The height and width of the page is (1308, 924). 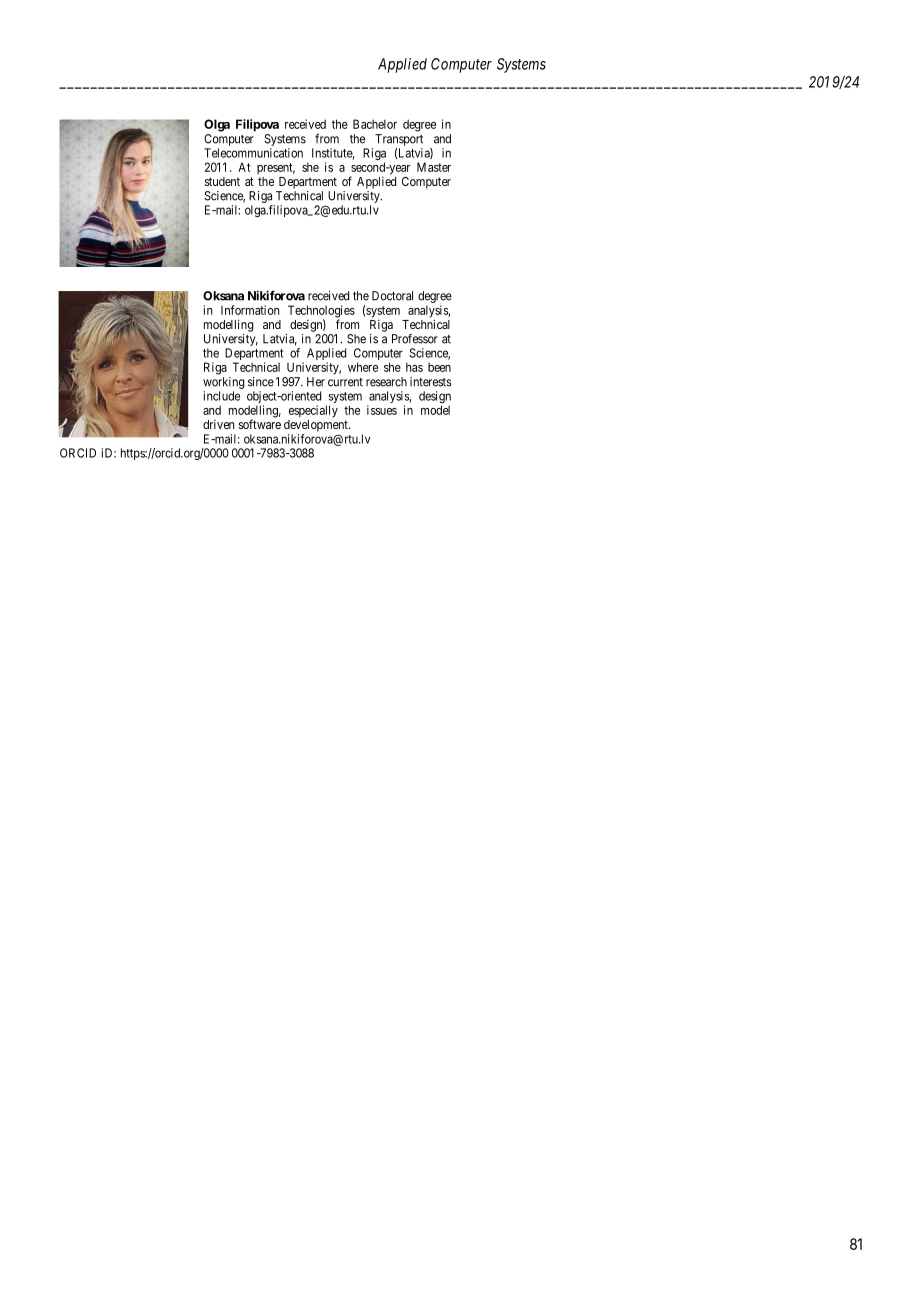 I want to click on especially, so click(x=313, y=411).
